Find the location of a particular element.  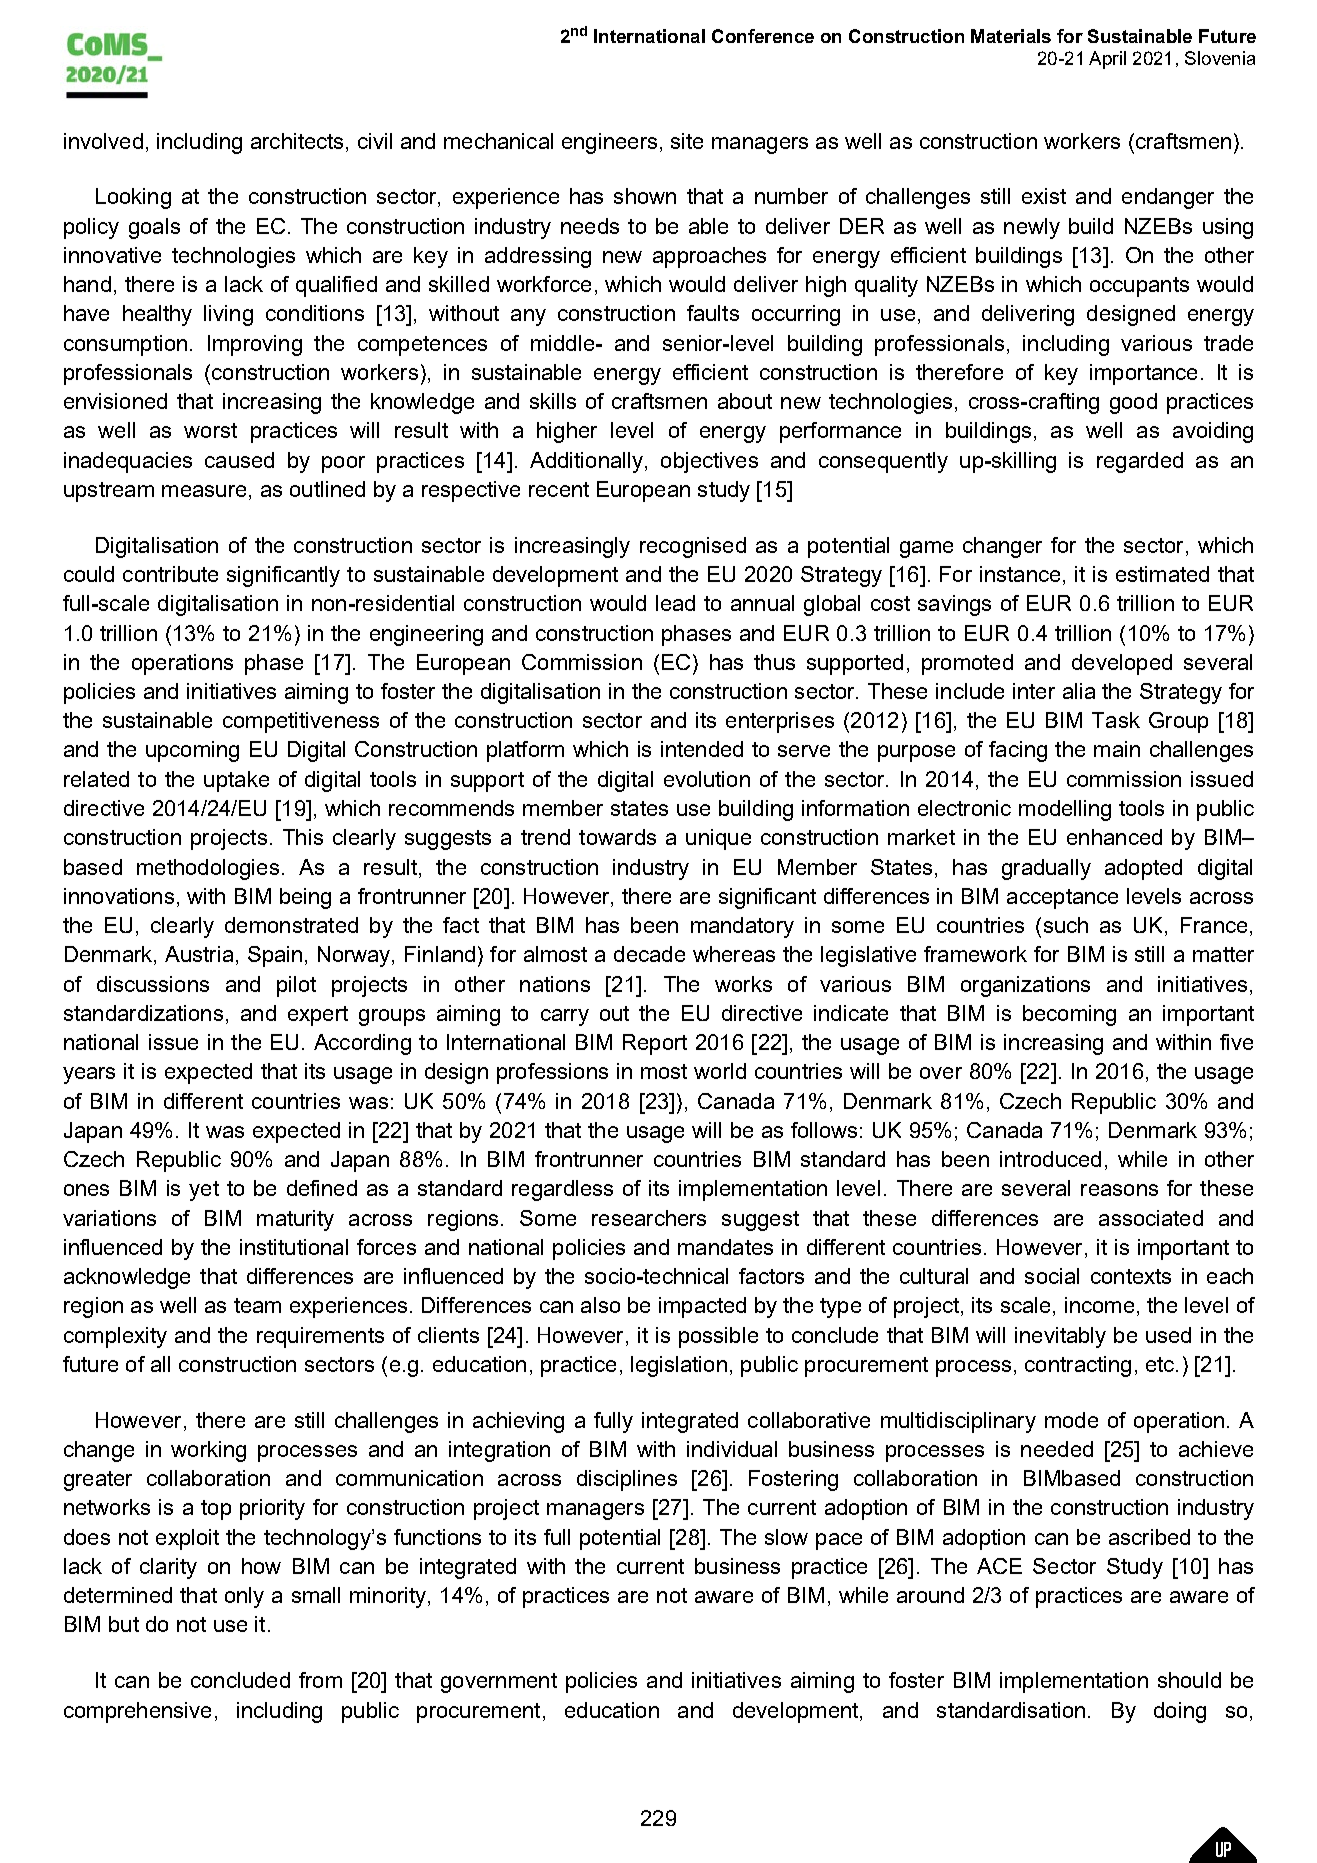

exist is located at coordinates (1044, 196).
